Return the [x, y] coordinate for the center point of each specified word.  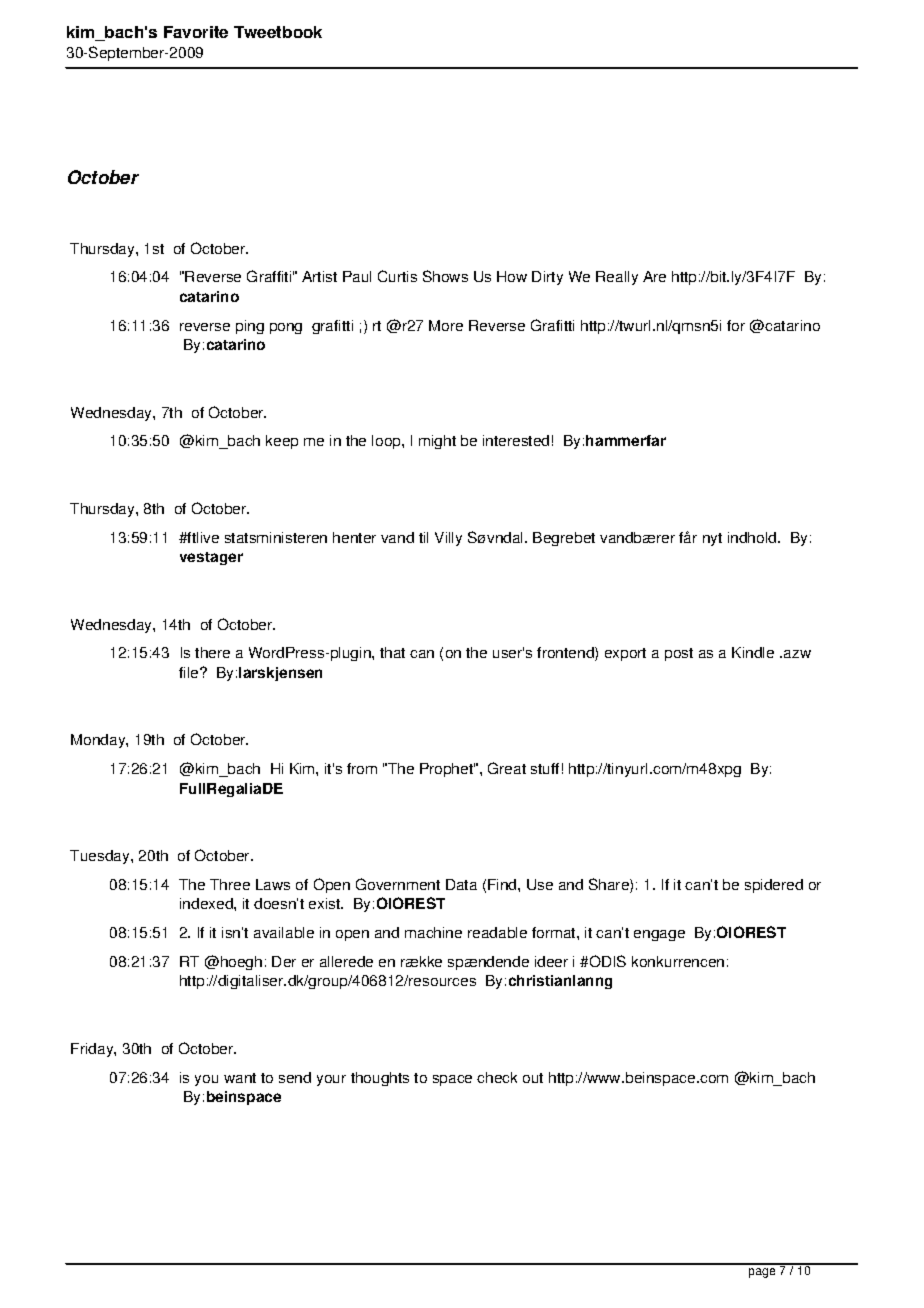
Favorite [196, 32]
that [392, 652]
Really [617, 278]
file [190, 672]
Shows [445, 276]
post [679, 654]
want [240, 1078]
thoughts [380, 1079]
